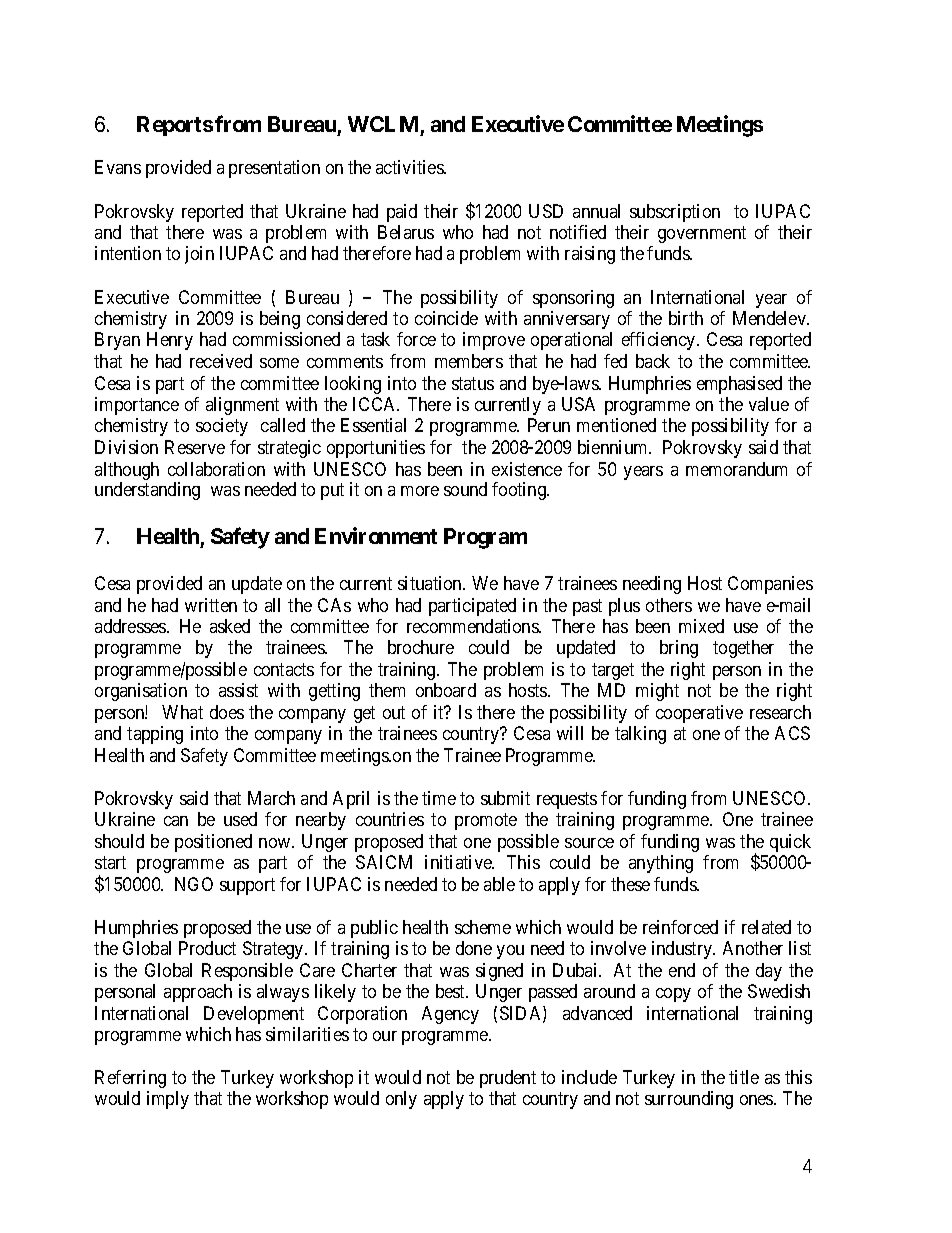 This document has width=952, height=1233. What do you see at coordinates (701, 626) in the document?
I see `mixed` at bounding box center [701, 626].
